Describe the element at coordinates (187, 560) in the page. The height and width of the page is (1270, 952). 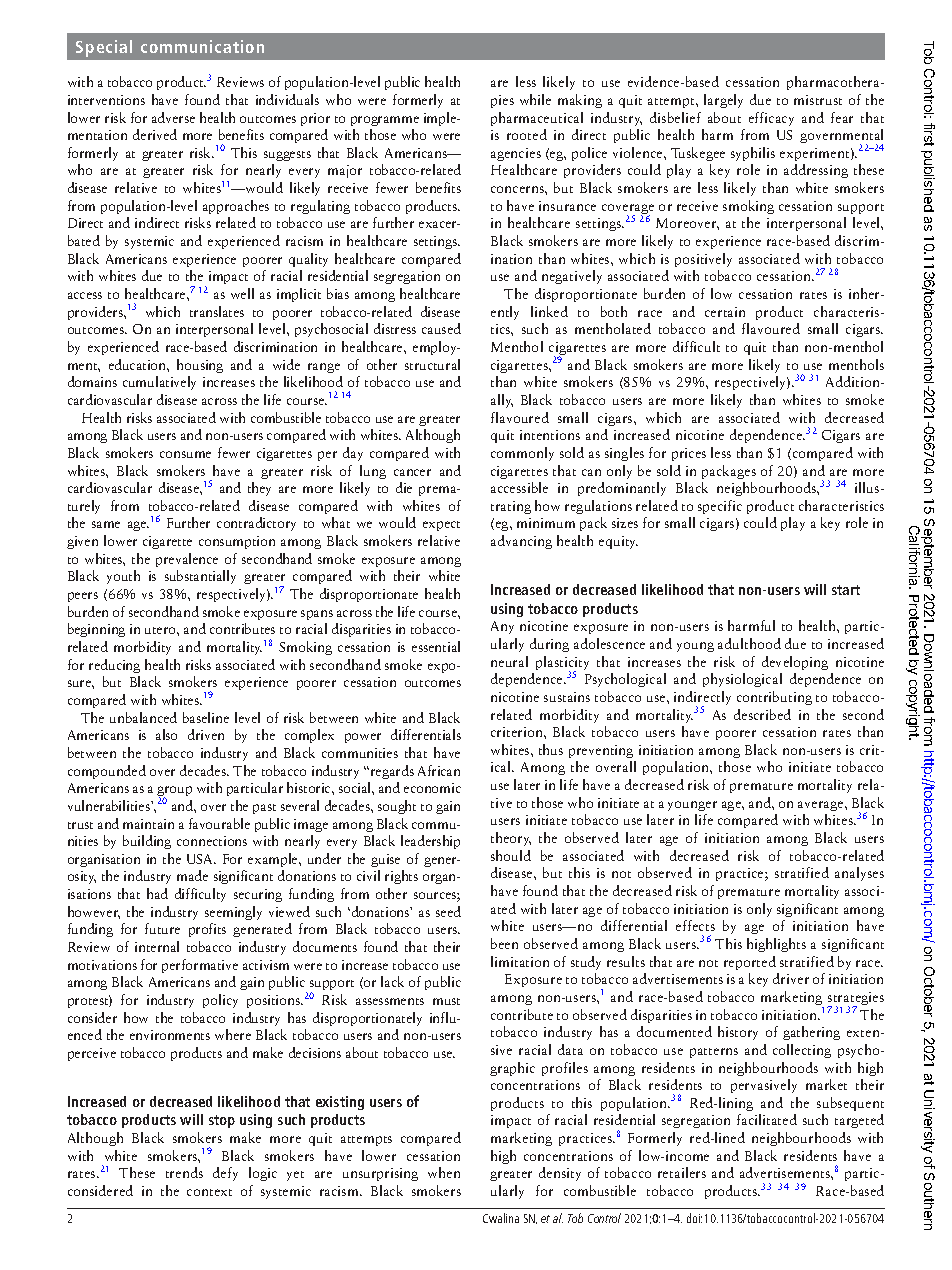
I see `prevalence` at that location.
